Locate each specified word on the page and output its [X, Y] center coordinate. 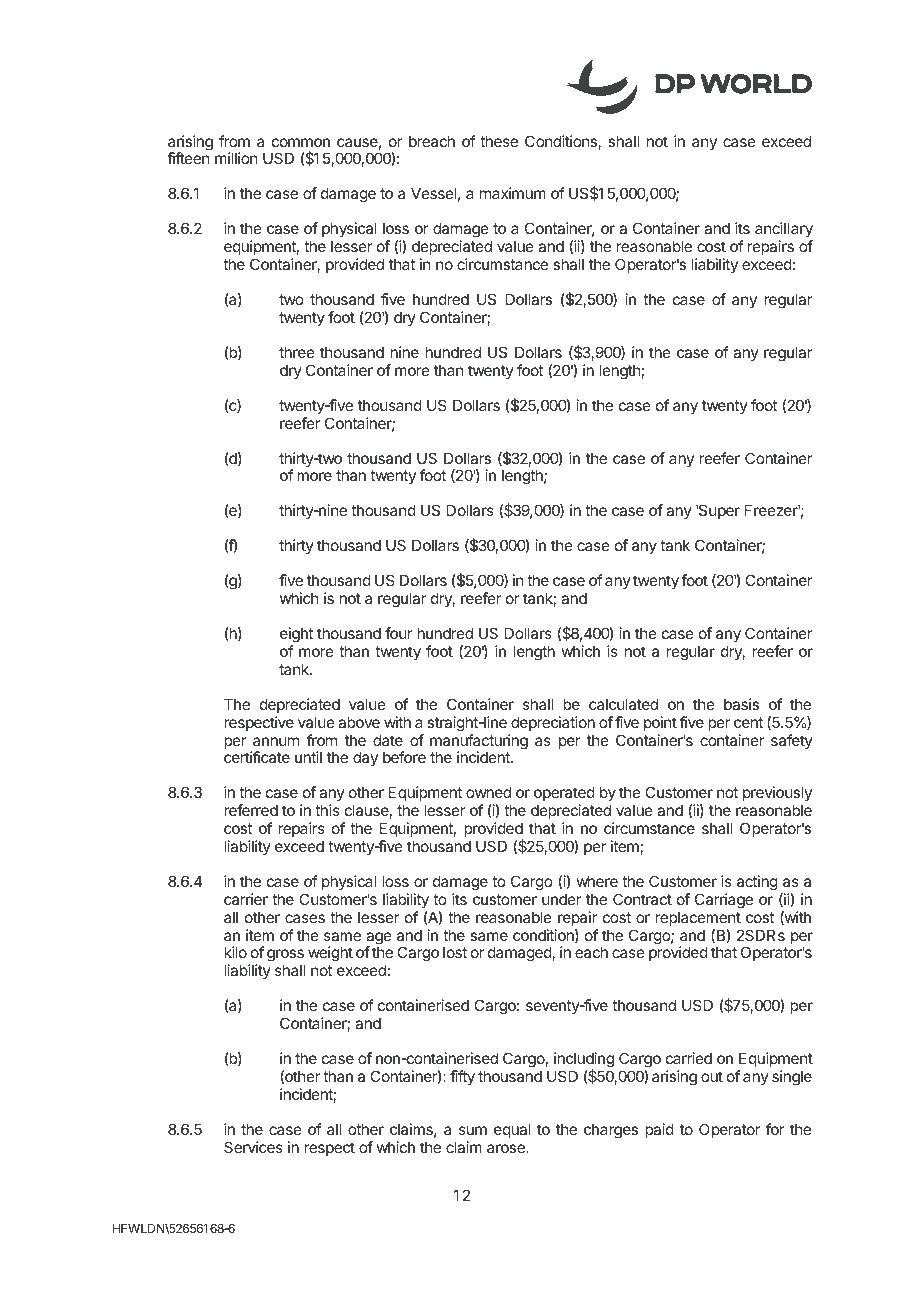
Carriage [724, 901]
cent [748, 722]
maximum [513, 193]
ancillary [784, 231]
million [236, 158]
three [297, 352]
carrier [246, 899]
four [398, 633]
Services [253, 1147]
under [561, 899]
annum [276, 741]
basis [741, 704]
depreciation [553, 723]
